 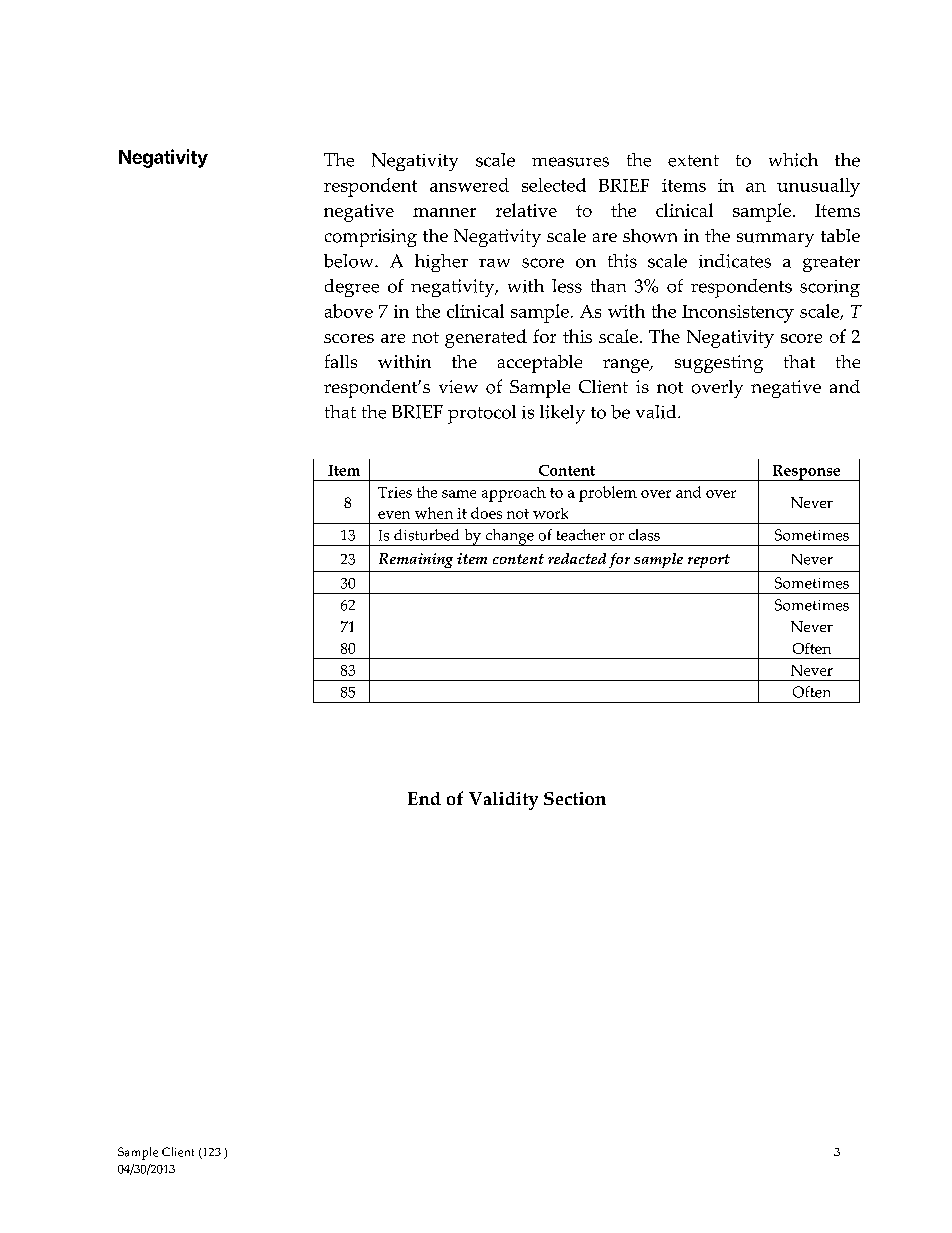 I want to click on redacted, so click(x=577, y=558).
